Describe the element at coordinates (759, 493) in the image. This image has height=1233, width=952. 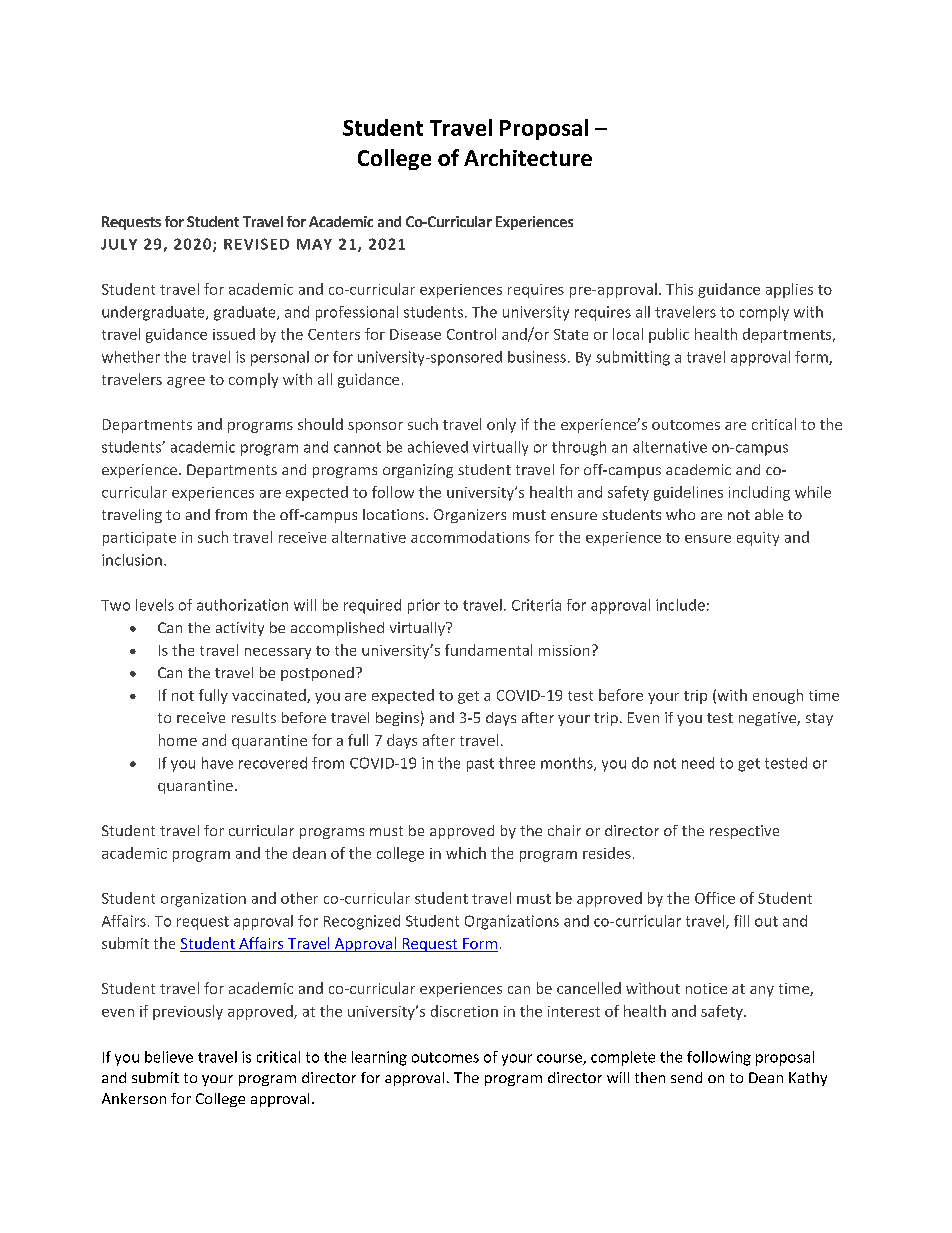
I see `including` at that location.
